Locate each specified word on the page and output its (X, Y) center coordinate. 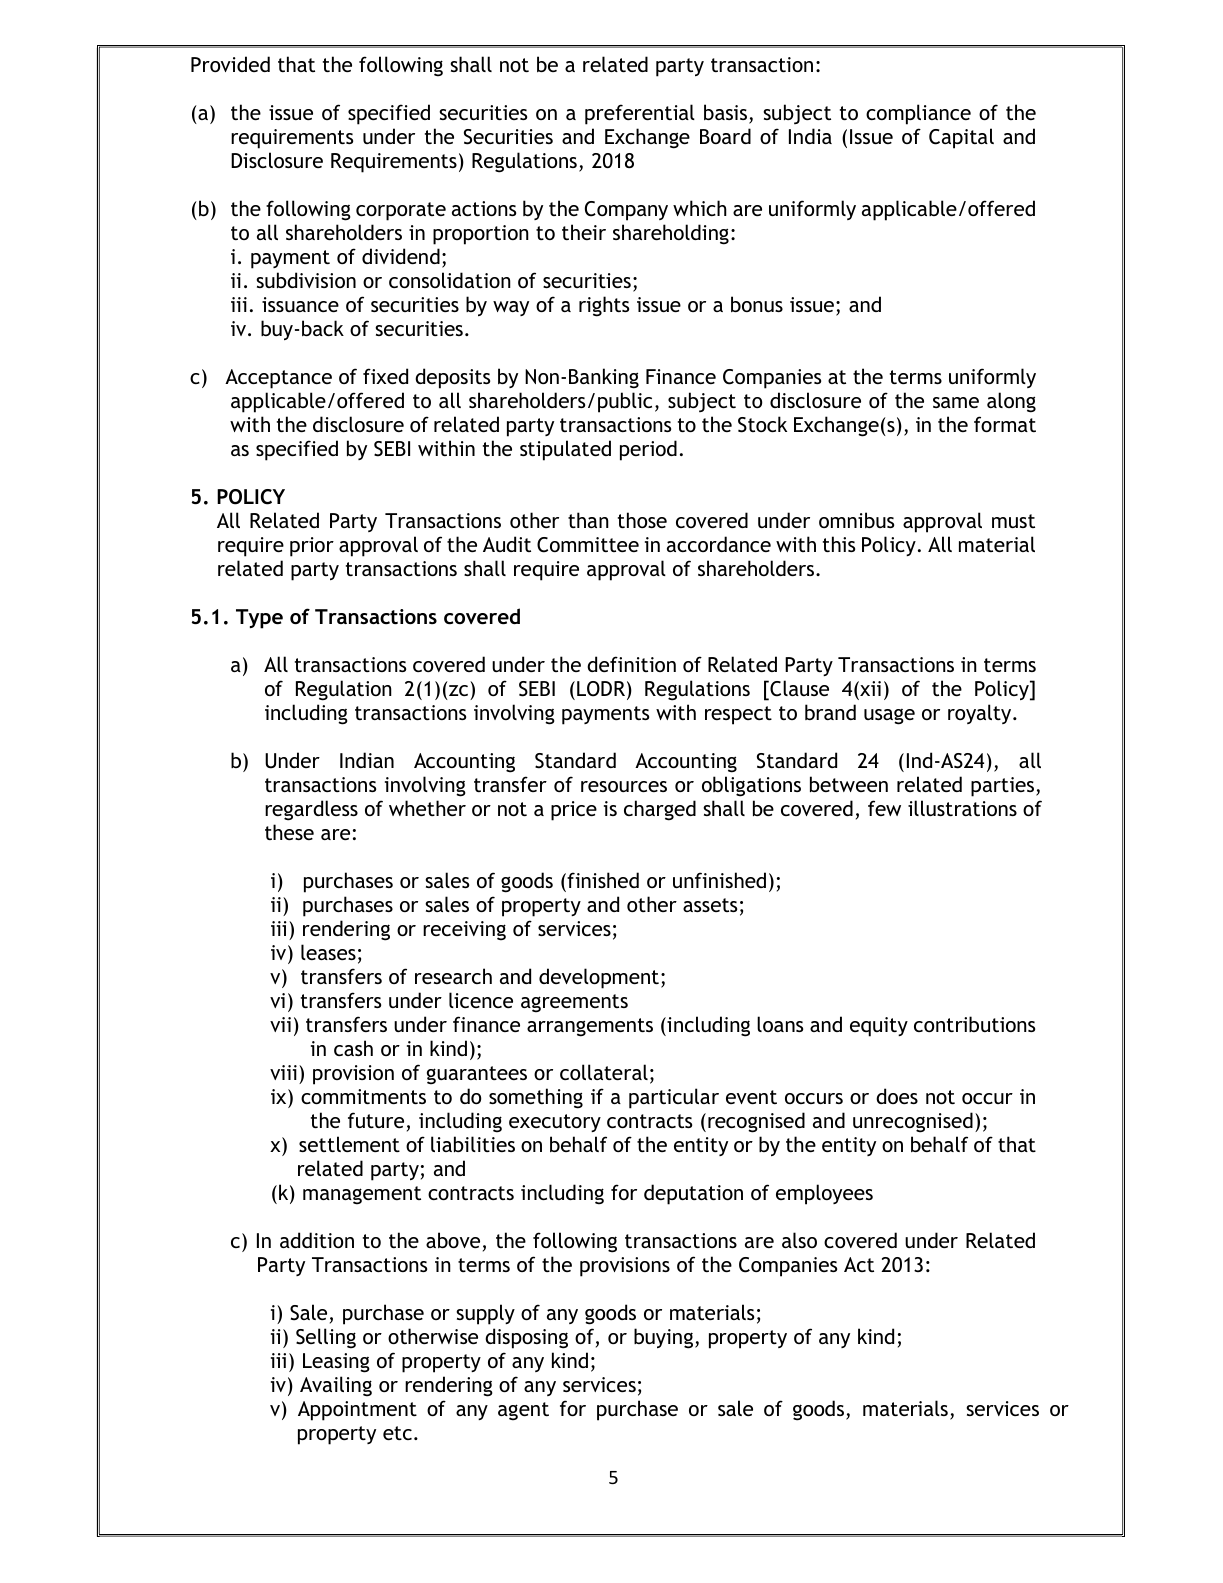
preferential (640, 114)
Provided (230, 64)
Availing (336, 1386)
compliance (918, 114)
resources (624, 786)
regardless (311, 810)
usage (889, 717)
